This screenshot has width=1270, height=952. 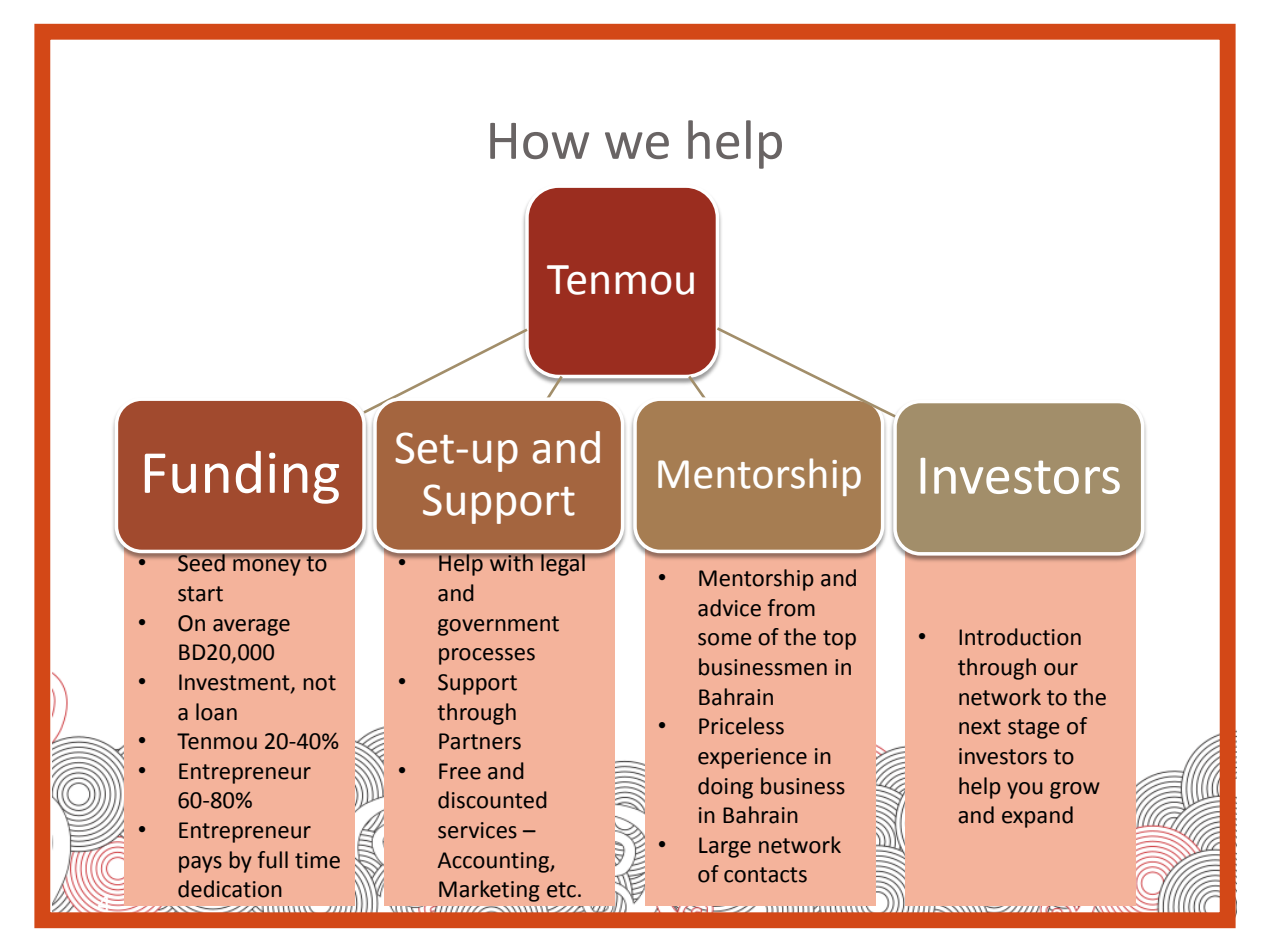 I want to click on Funding, so click(x=242, y=477).
